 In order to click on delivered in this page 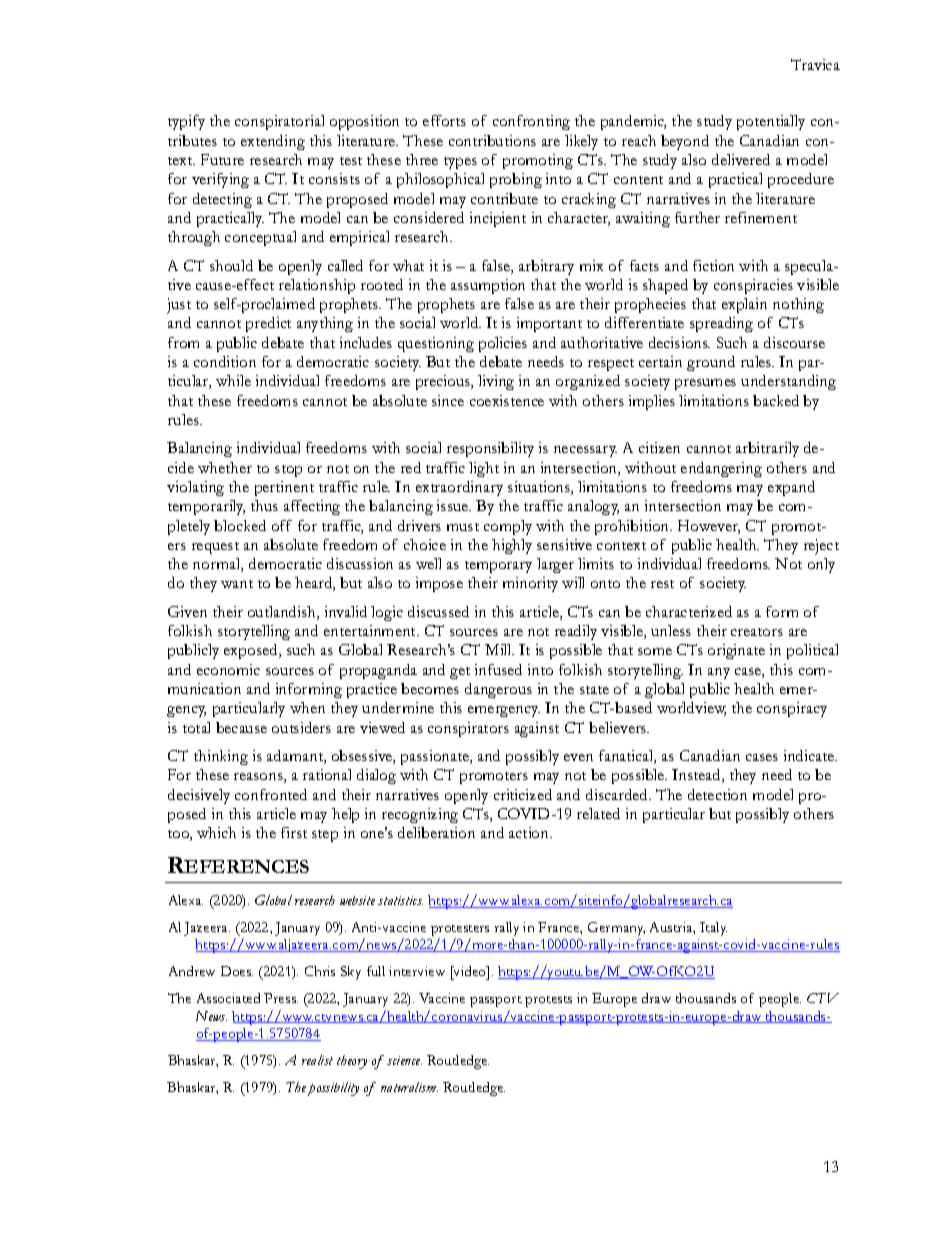, I will do `click(741, 159)`.
